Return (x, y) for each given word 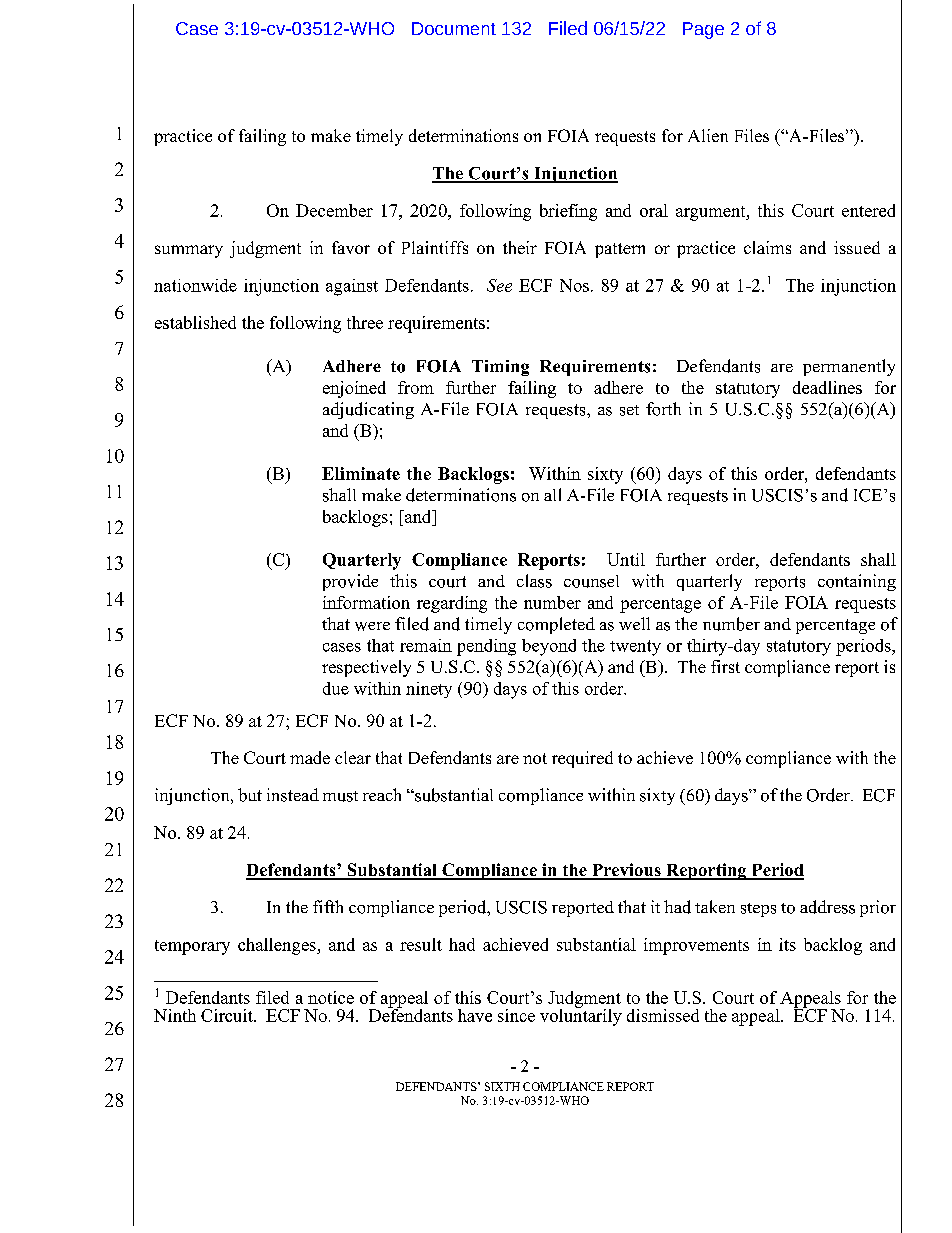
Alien (708, 135)
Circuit (228, 1015)
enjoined (354, 389)
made (310, 757)
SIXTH (502, 1086)
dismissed (663, 1015)
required (582, 759)
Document (454, 28)
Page (703, 30)
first (725, 666)
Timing (500, 368)
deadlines (827, 387)
